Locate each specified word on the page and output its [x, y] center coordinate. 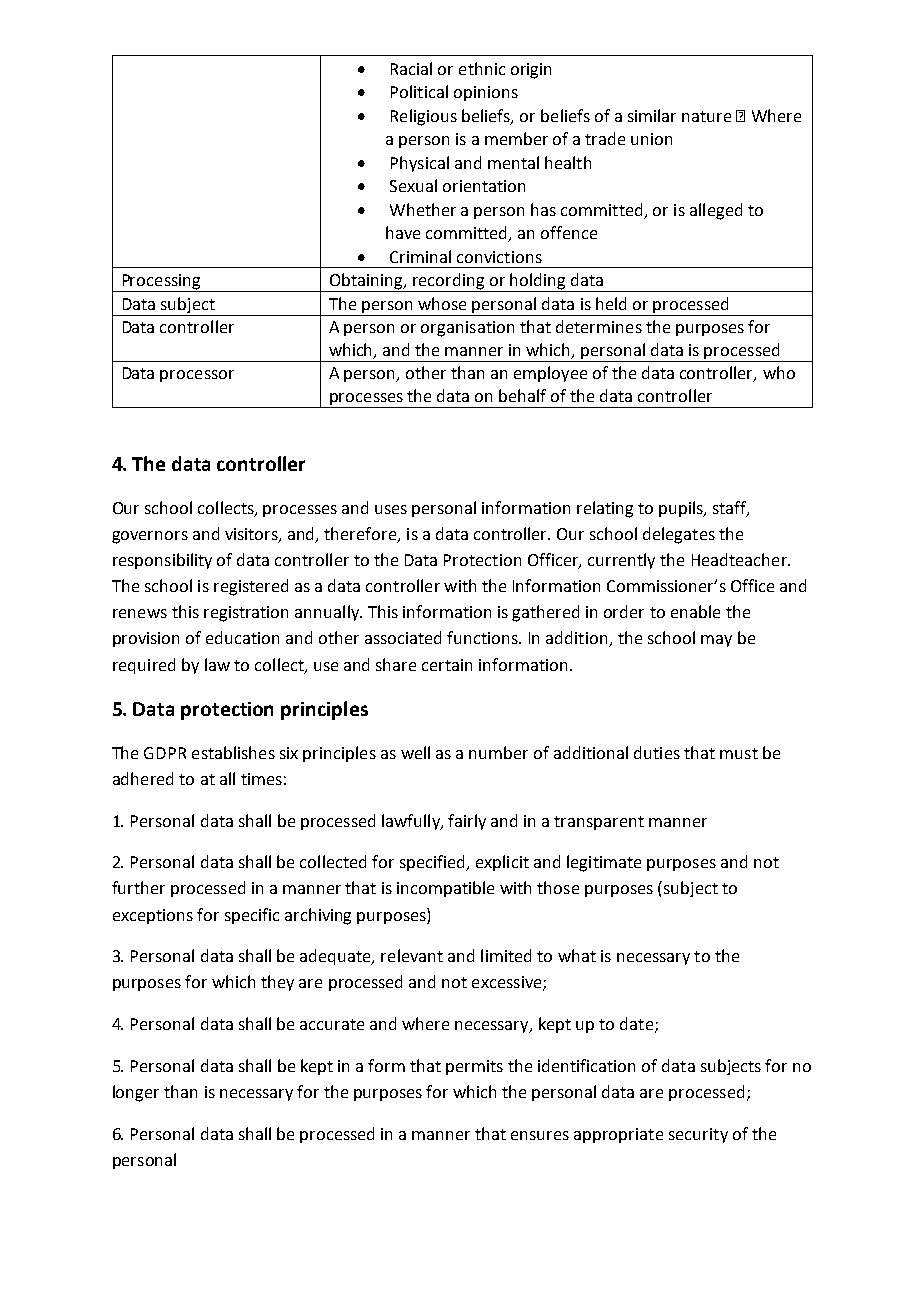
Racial [411, 68]
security [698, 1135]
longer [136, 1093]
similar [652, 115]
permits [474, 1067]
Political [419, 91]
